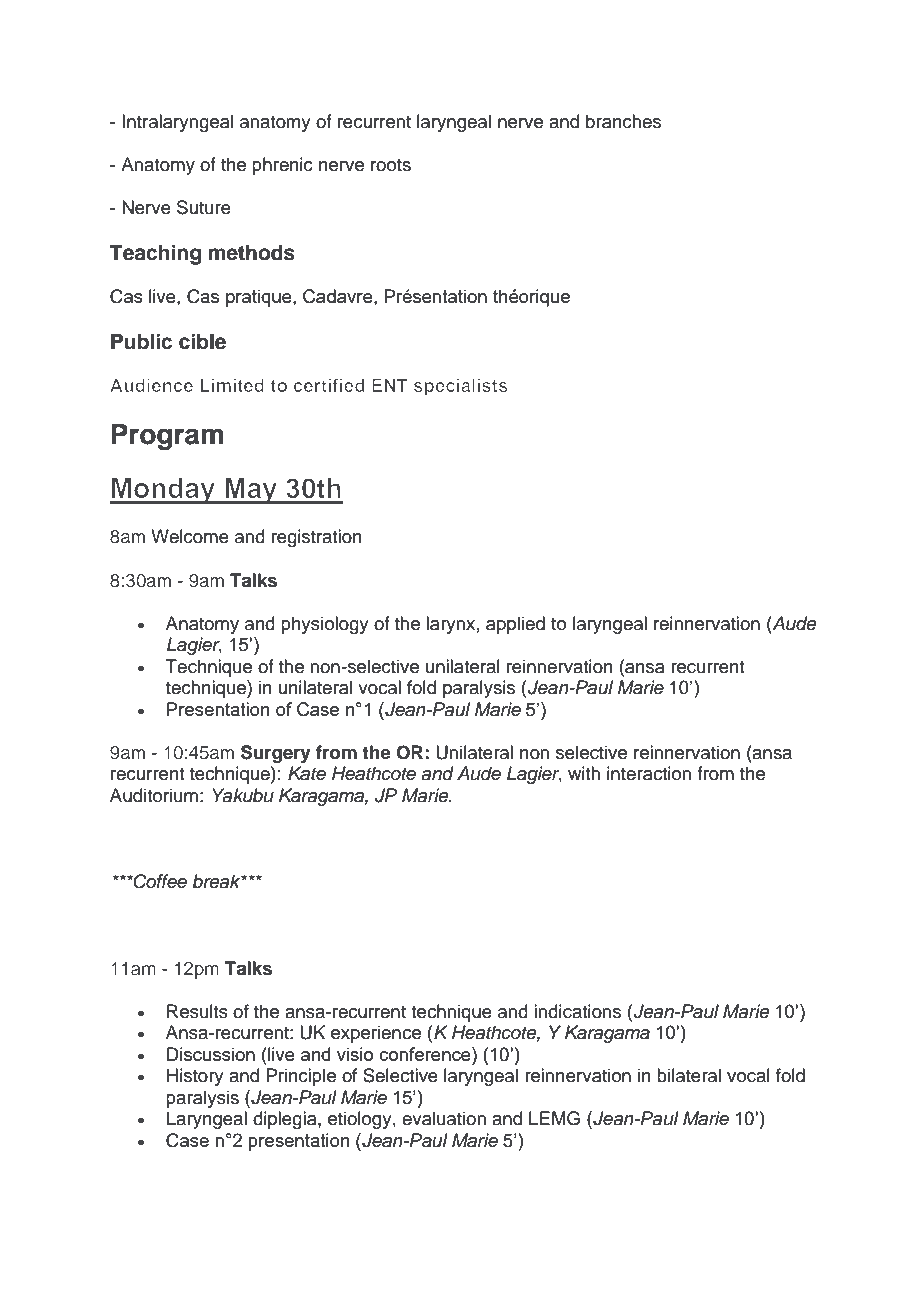 The height and width of the page is (1309, 924). I want to click on Suture, so click(204, 207).
